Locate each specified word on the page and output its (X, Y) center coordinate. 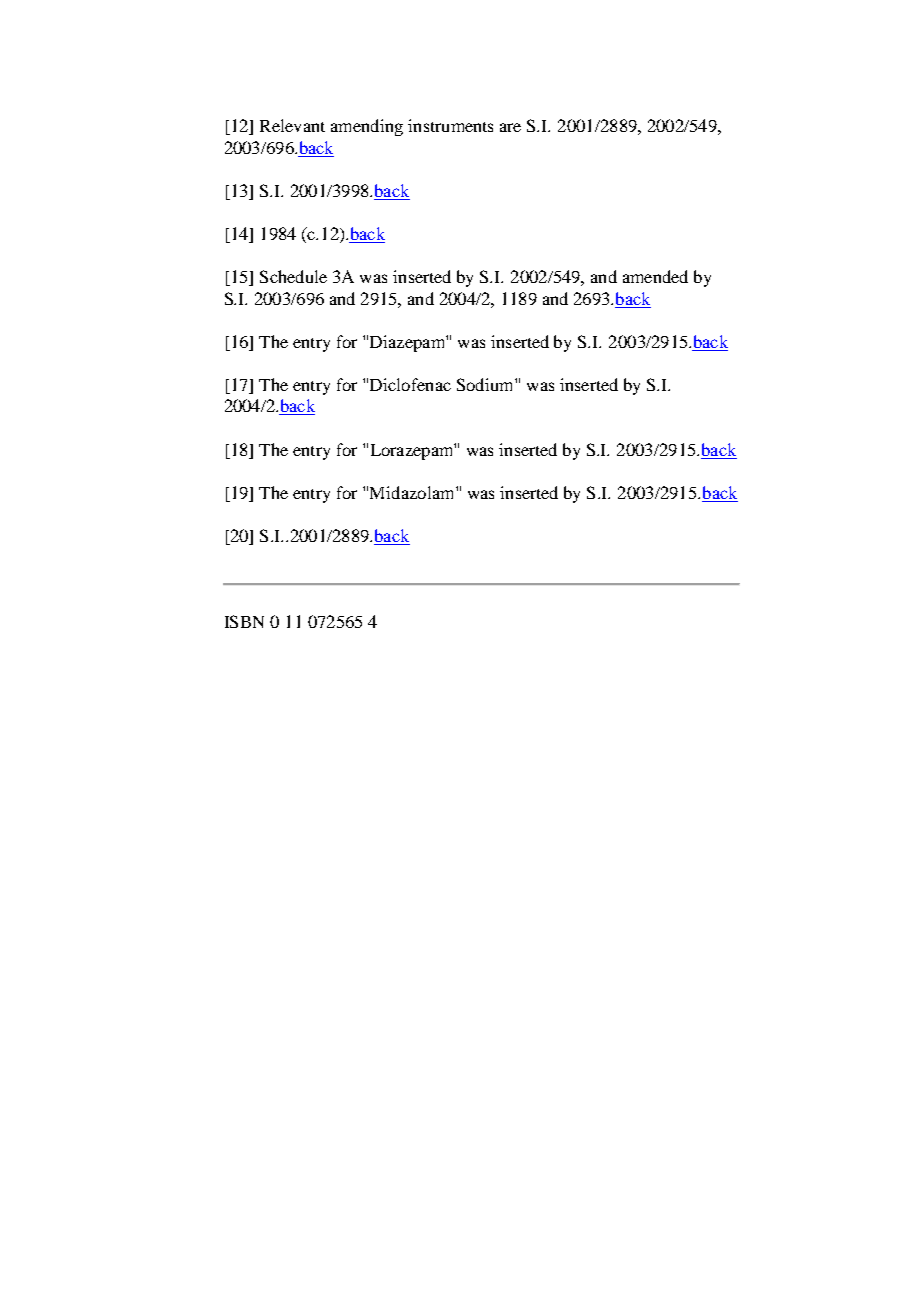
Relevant (292, 125)
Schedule (293, 276)
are (510, 127)
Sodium (486, 384)
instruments (450, 125)
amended (655, 276)
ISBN (244, 621)
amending (367, 127)
